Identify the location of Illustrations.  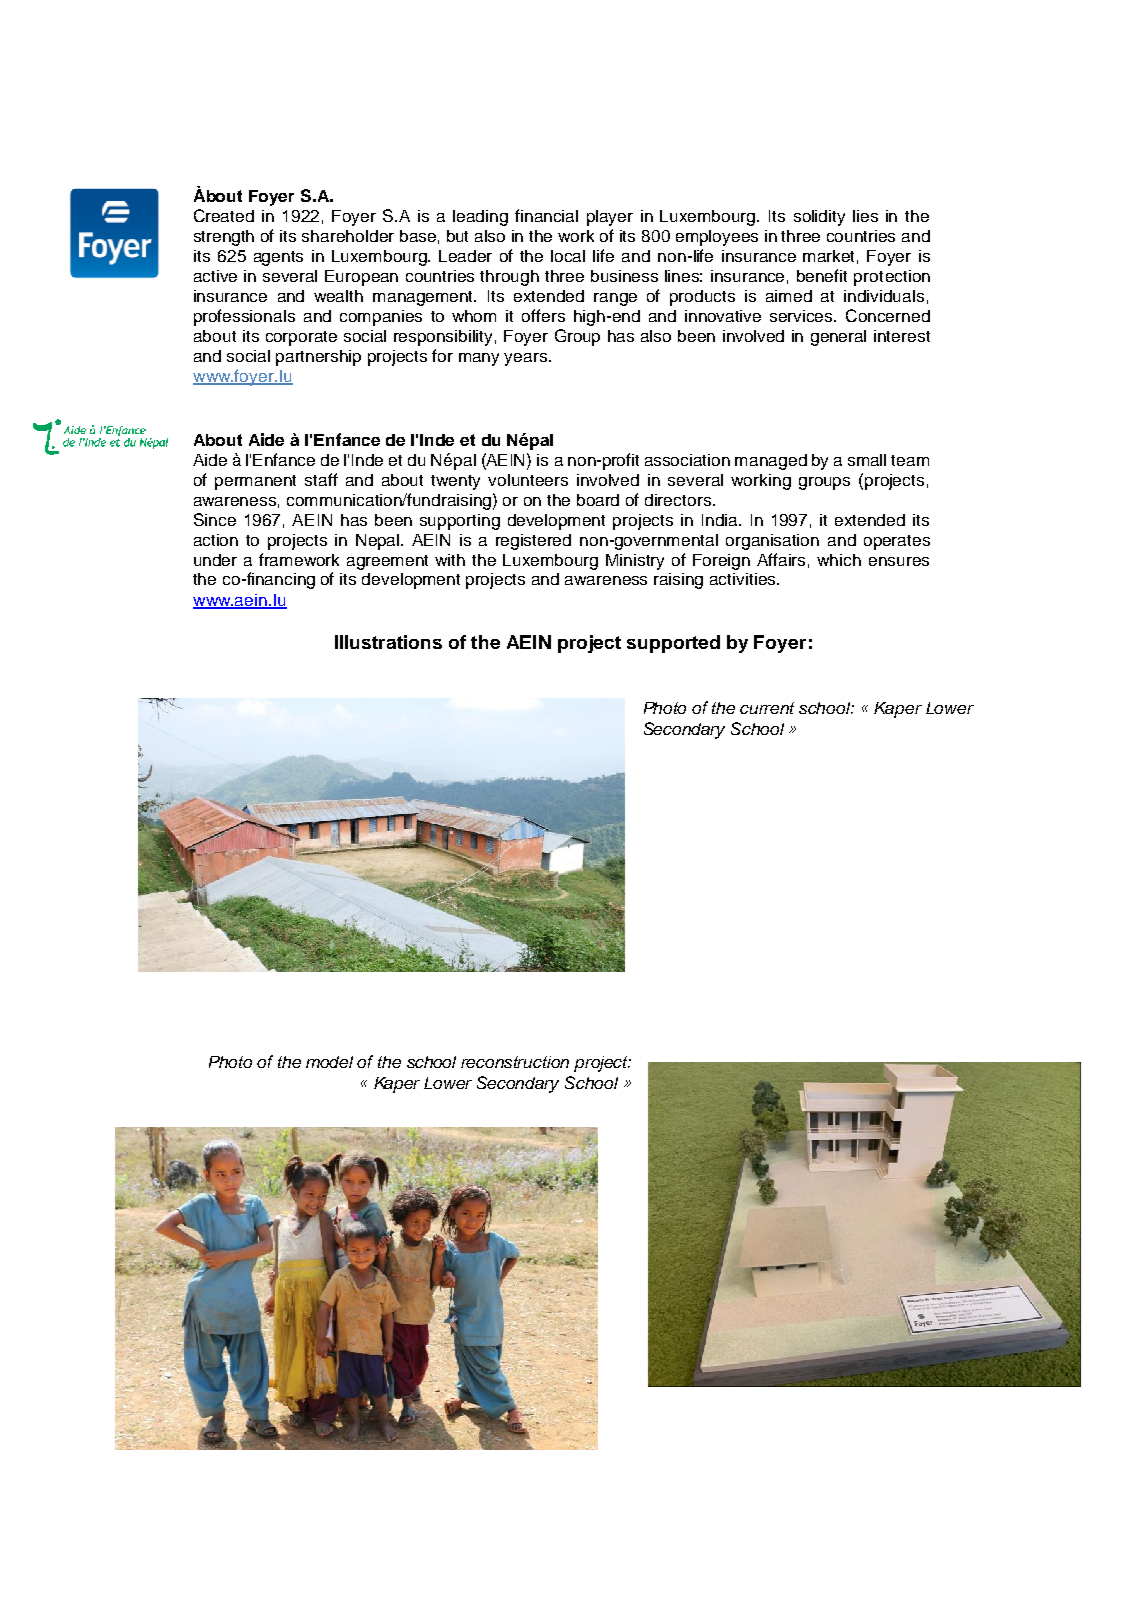
(388, 642).
